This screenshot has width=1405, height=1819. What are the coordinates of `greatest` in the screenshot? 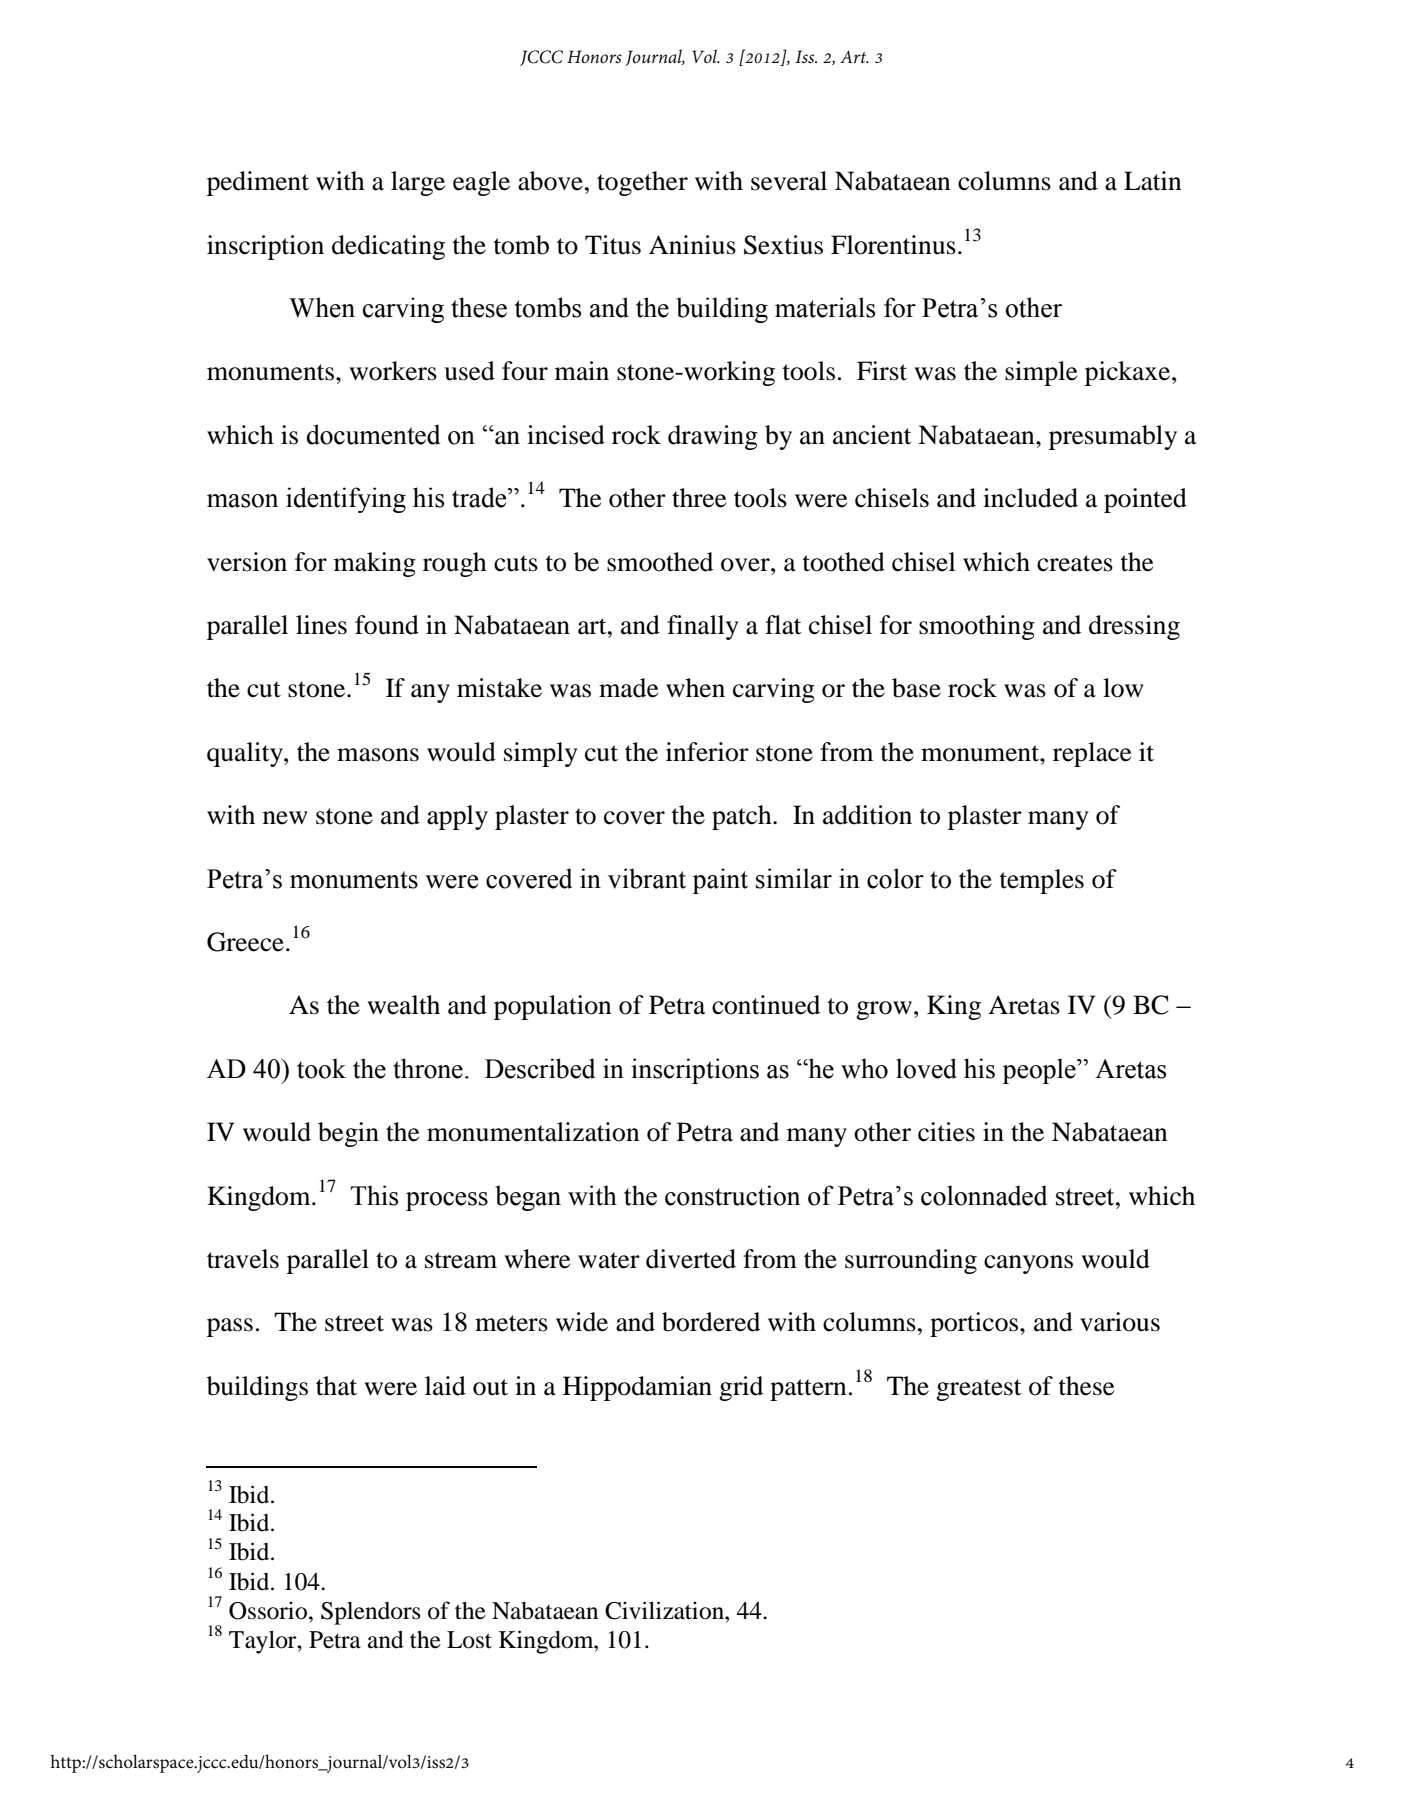 It's located at (979, 1390).
